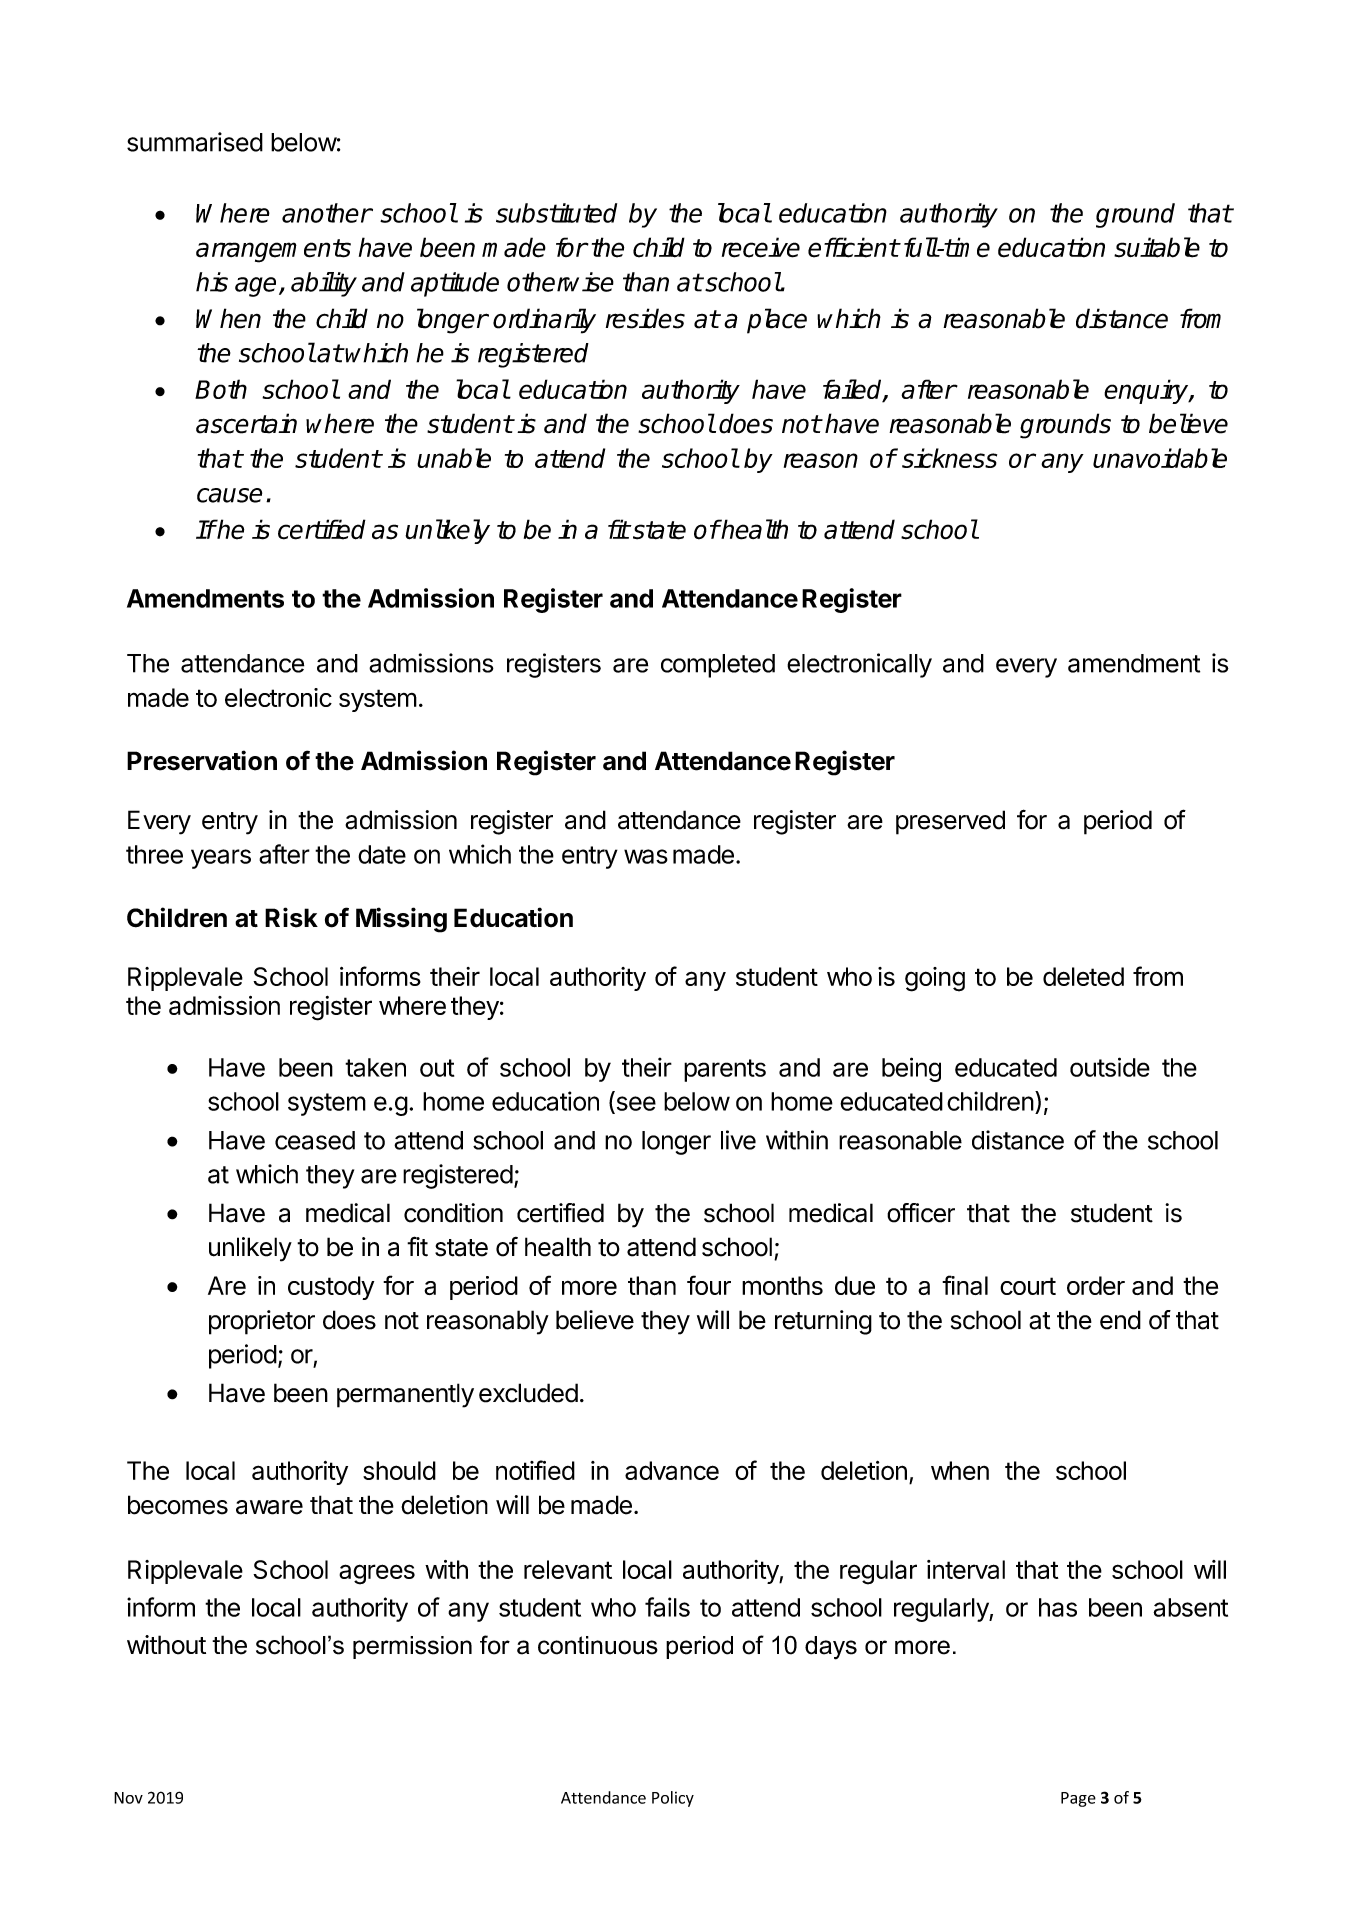 This page has height=1919, width=1357. What do you see at coordinates (327, 213) in the page?
I see `another` at bounding box center [327, 213].
